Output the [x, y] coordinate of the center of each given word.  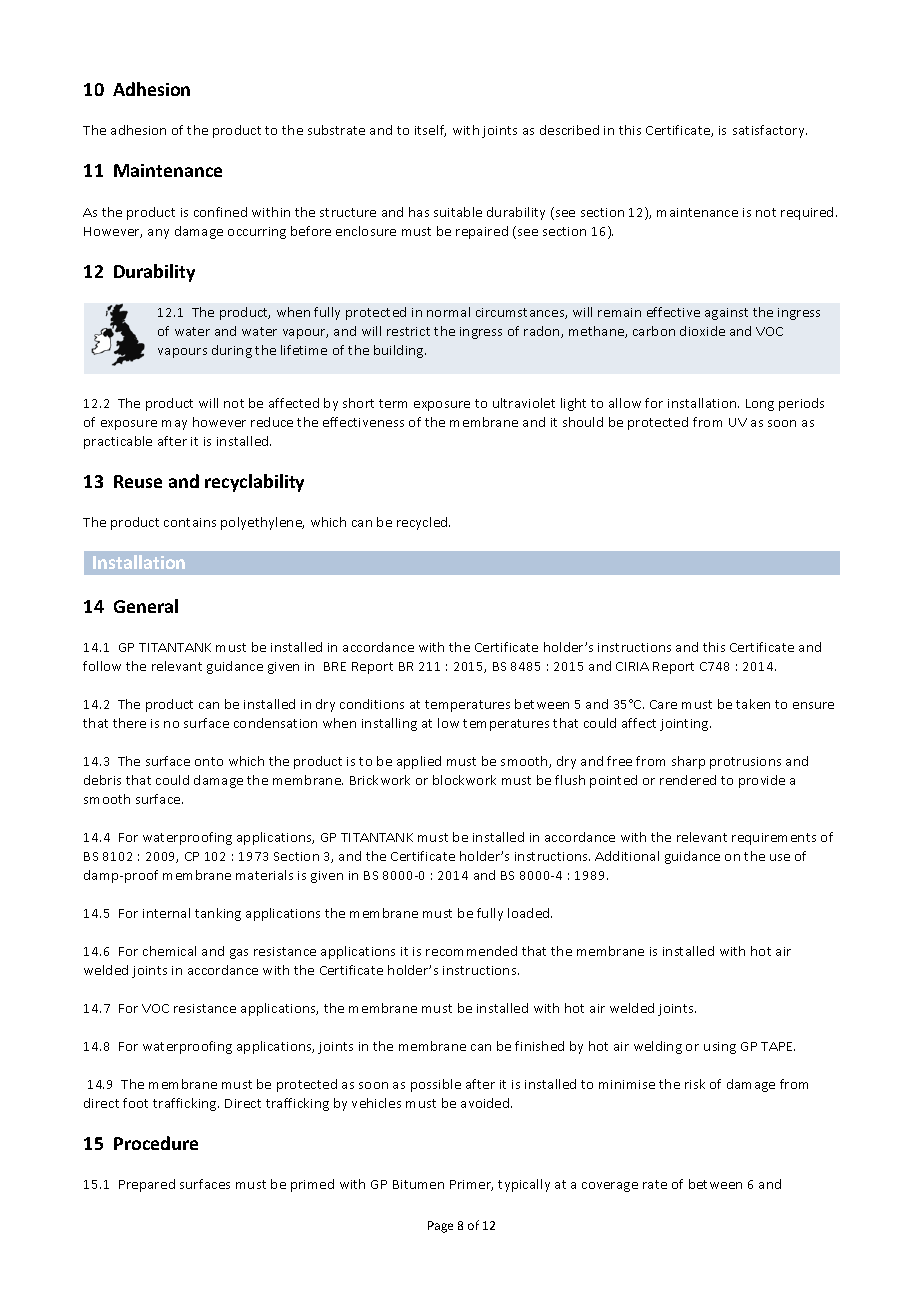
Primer [471, 1185]
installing [389, 724]
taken [753, 704]
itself [430, 131]
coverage [610, 1187]
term [393, 403]
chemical [169, 951]
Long [760, 405]
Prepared [147, 1185]
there [129, 723]
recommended [471, 951]
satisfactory [770, 131]
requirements [774, 839]
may [174, 425]
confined [220, 212]
